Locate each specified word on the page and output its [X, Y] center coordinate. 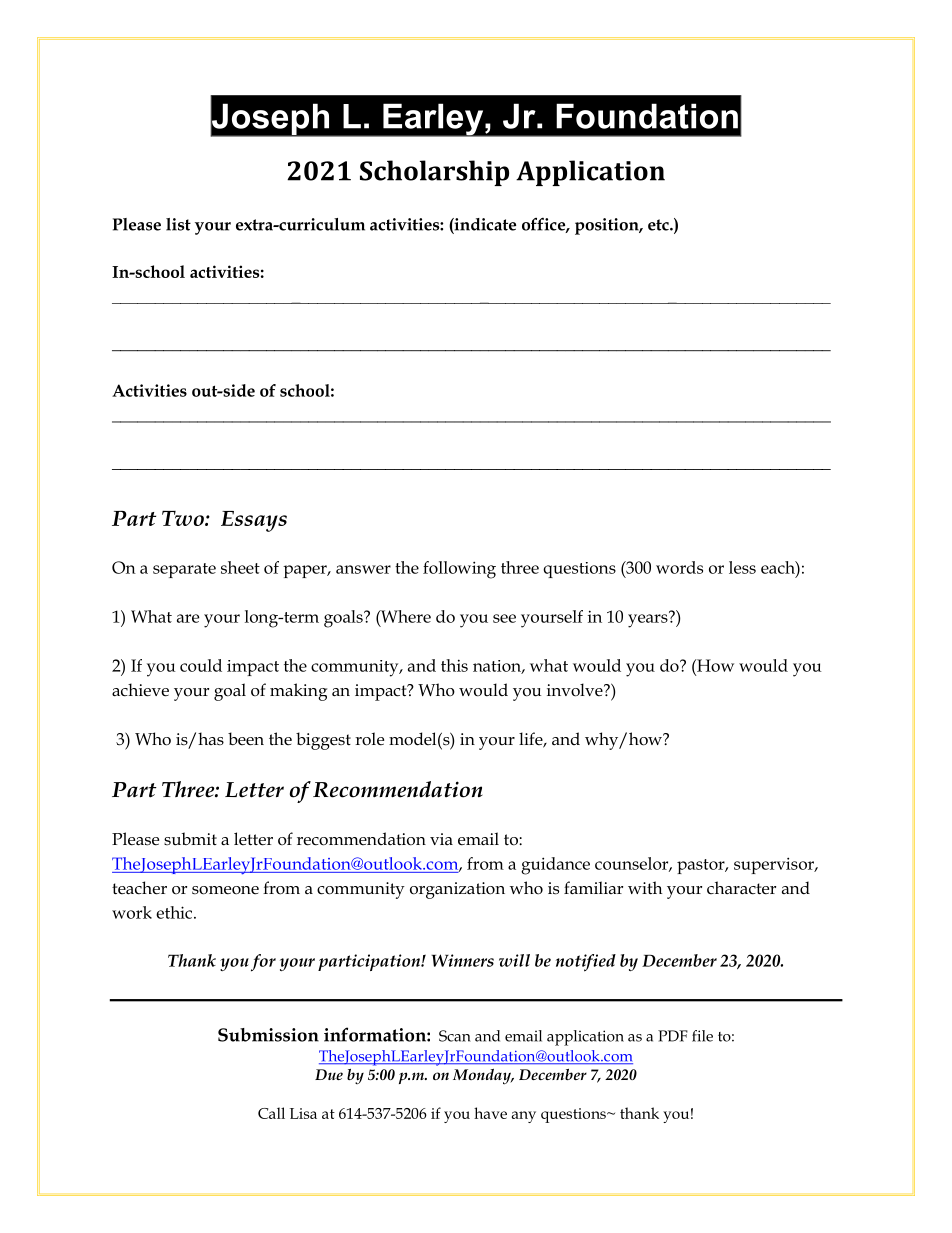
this [454, 665]
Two [184, 518]
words [679, 567]
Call [271, 1113]
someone [225, 890]
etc [659, 225]
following [459, 570]
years [649, 620]
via [441, 839]
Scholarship [434, 173]
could [201, 665]
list [178, 224]
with [645, 888]
